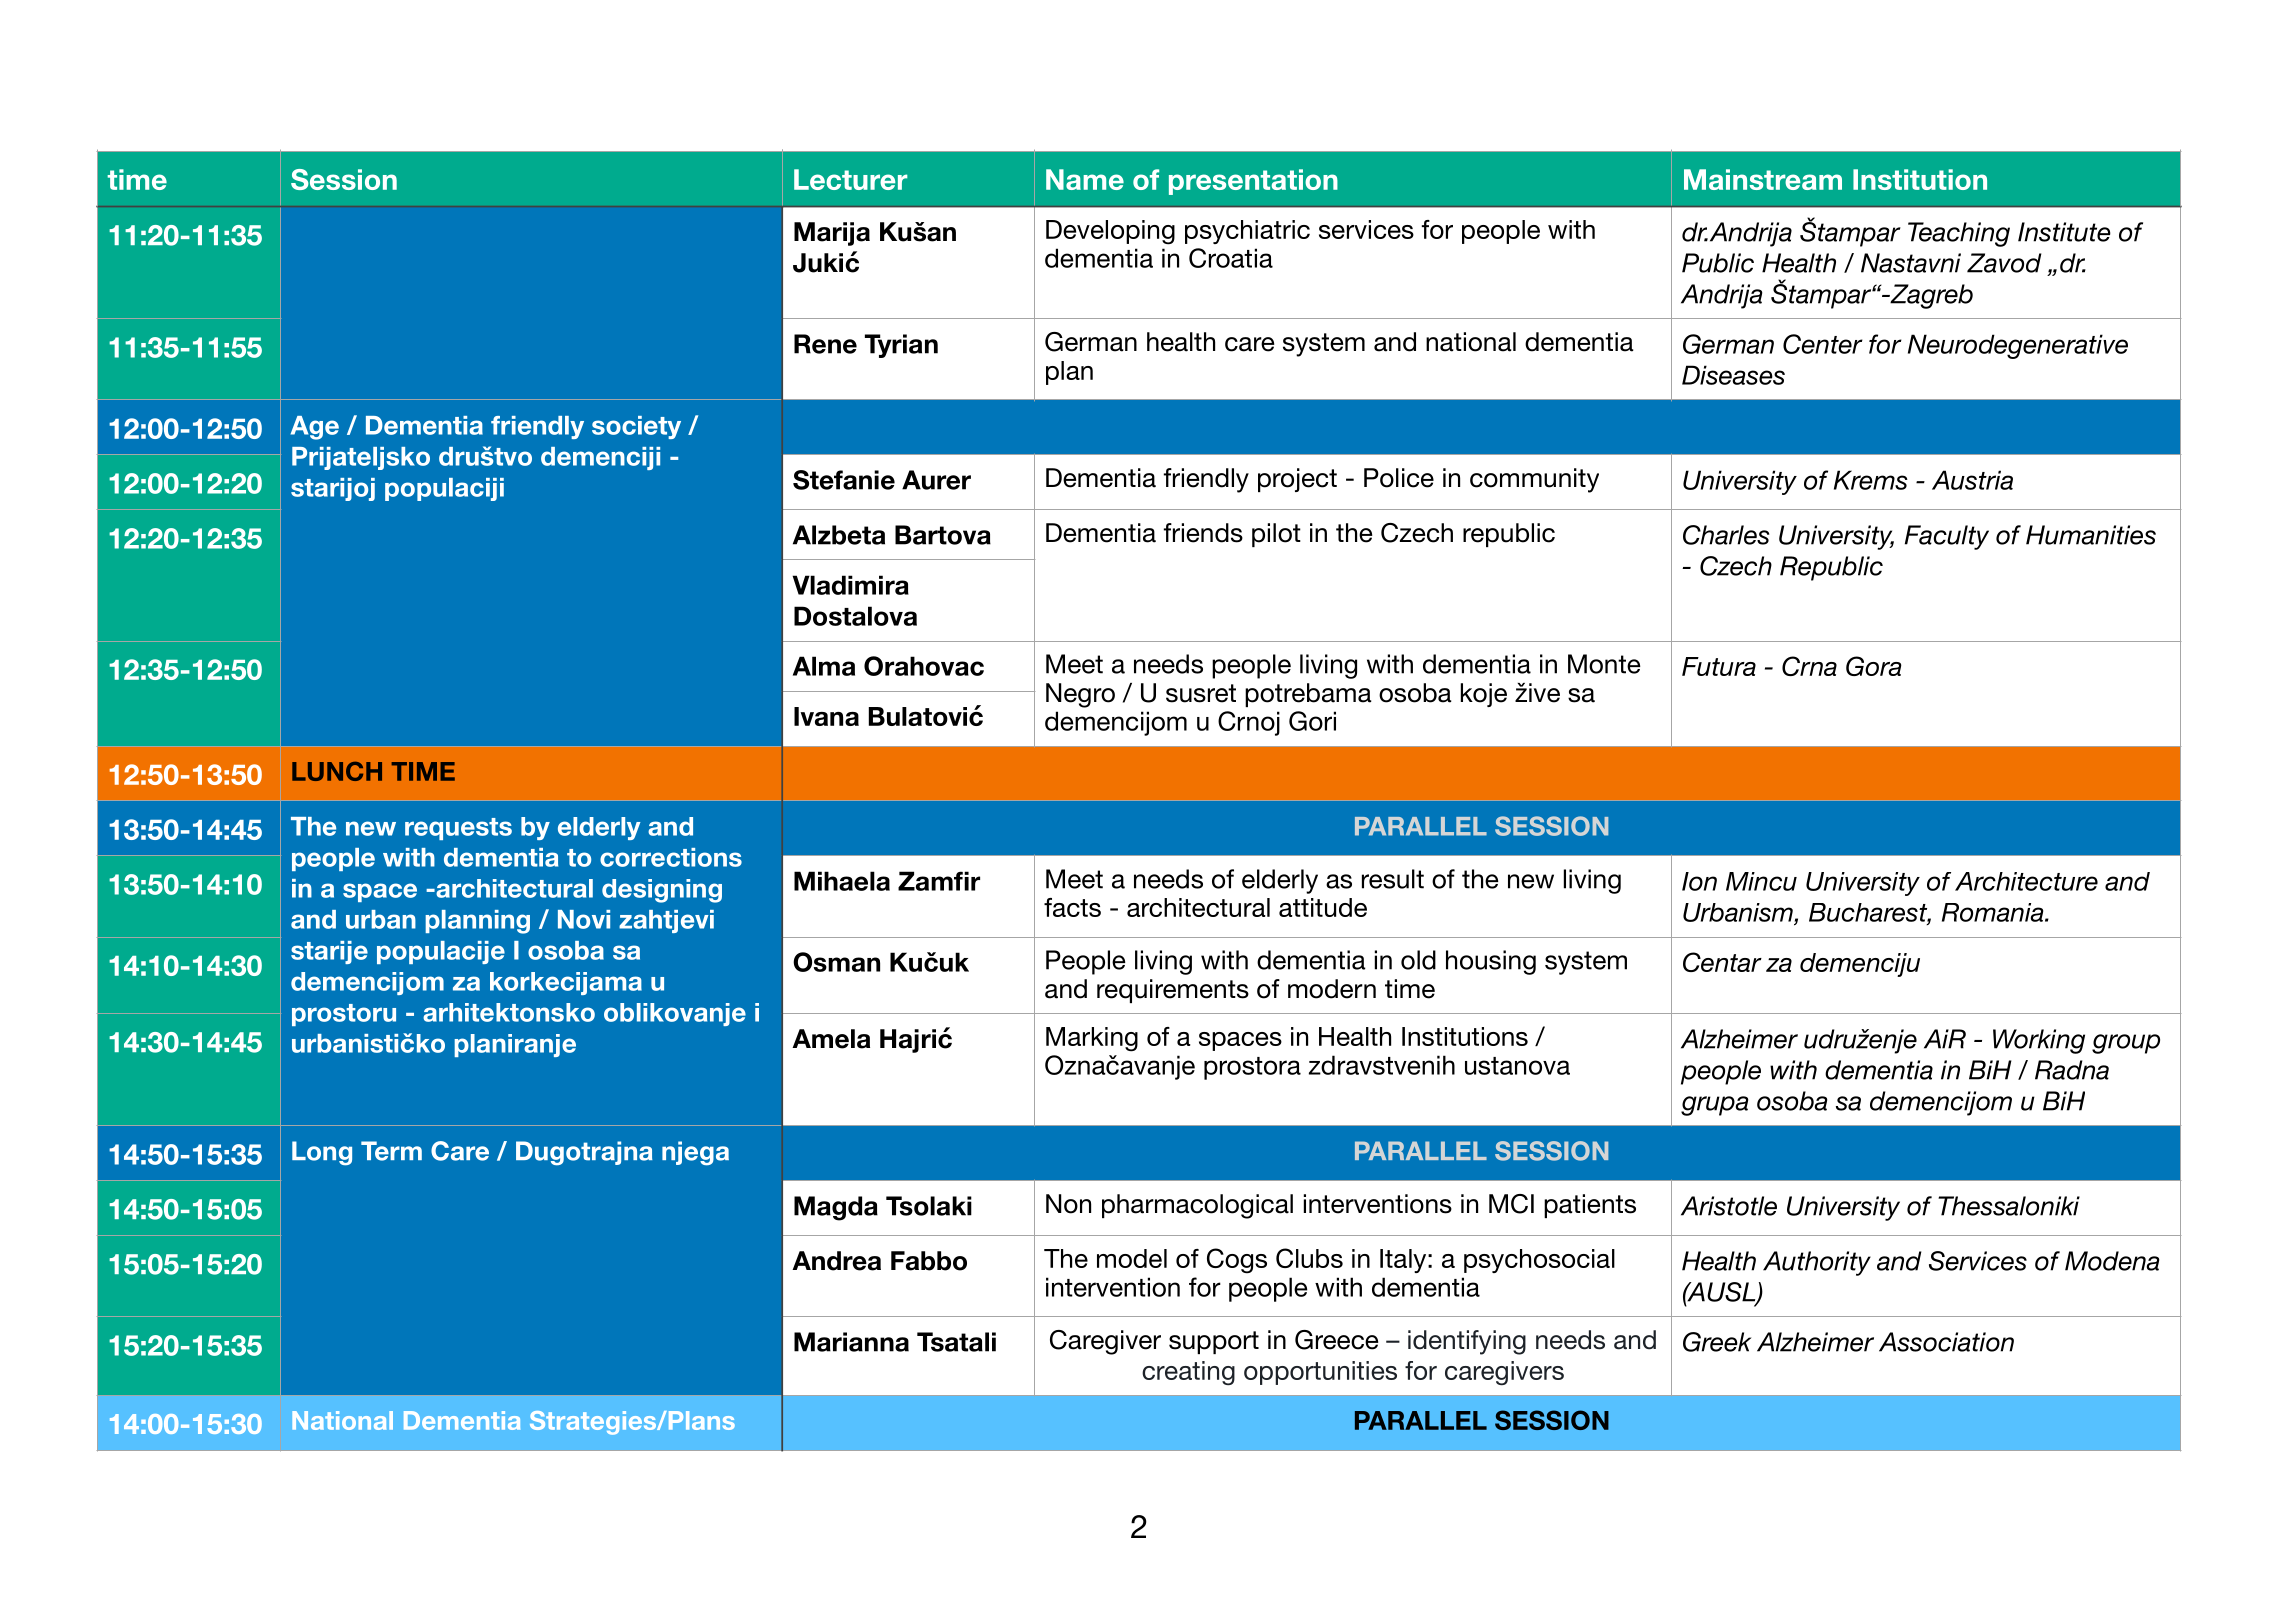 Image resolution: width=2283 pixels, height=1613 pixels. Describe the element at coordinates (1972, 480) in the image. I see `Austria` at that location.
